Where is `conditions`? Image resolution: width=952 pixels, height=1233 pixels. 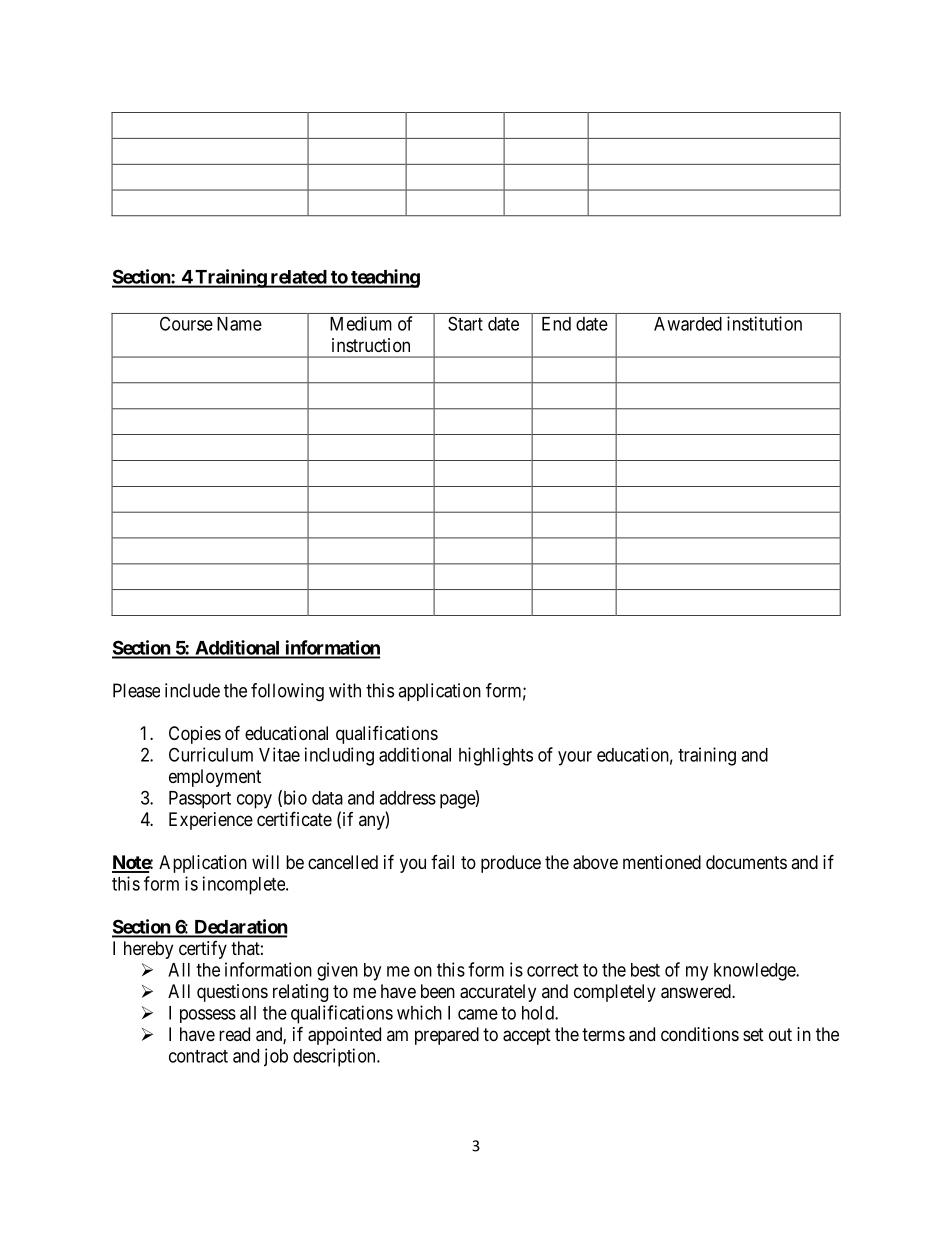
conditions is located at coordinates (700, 1034).
